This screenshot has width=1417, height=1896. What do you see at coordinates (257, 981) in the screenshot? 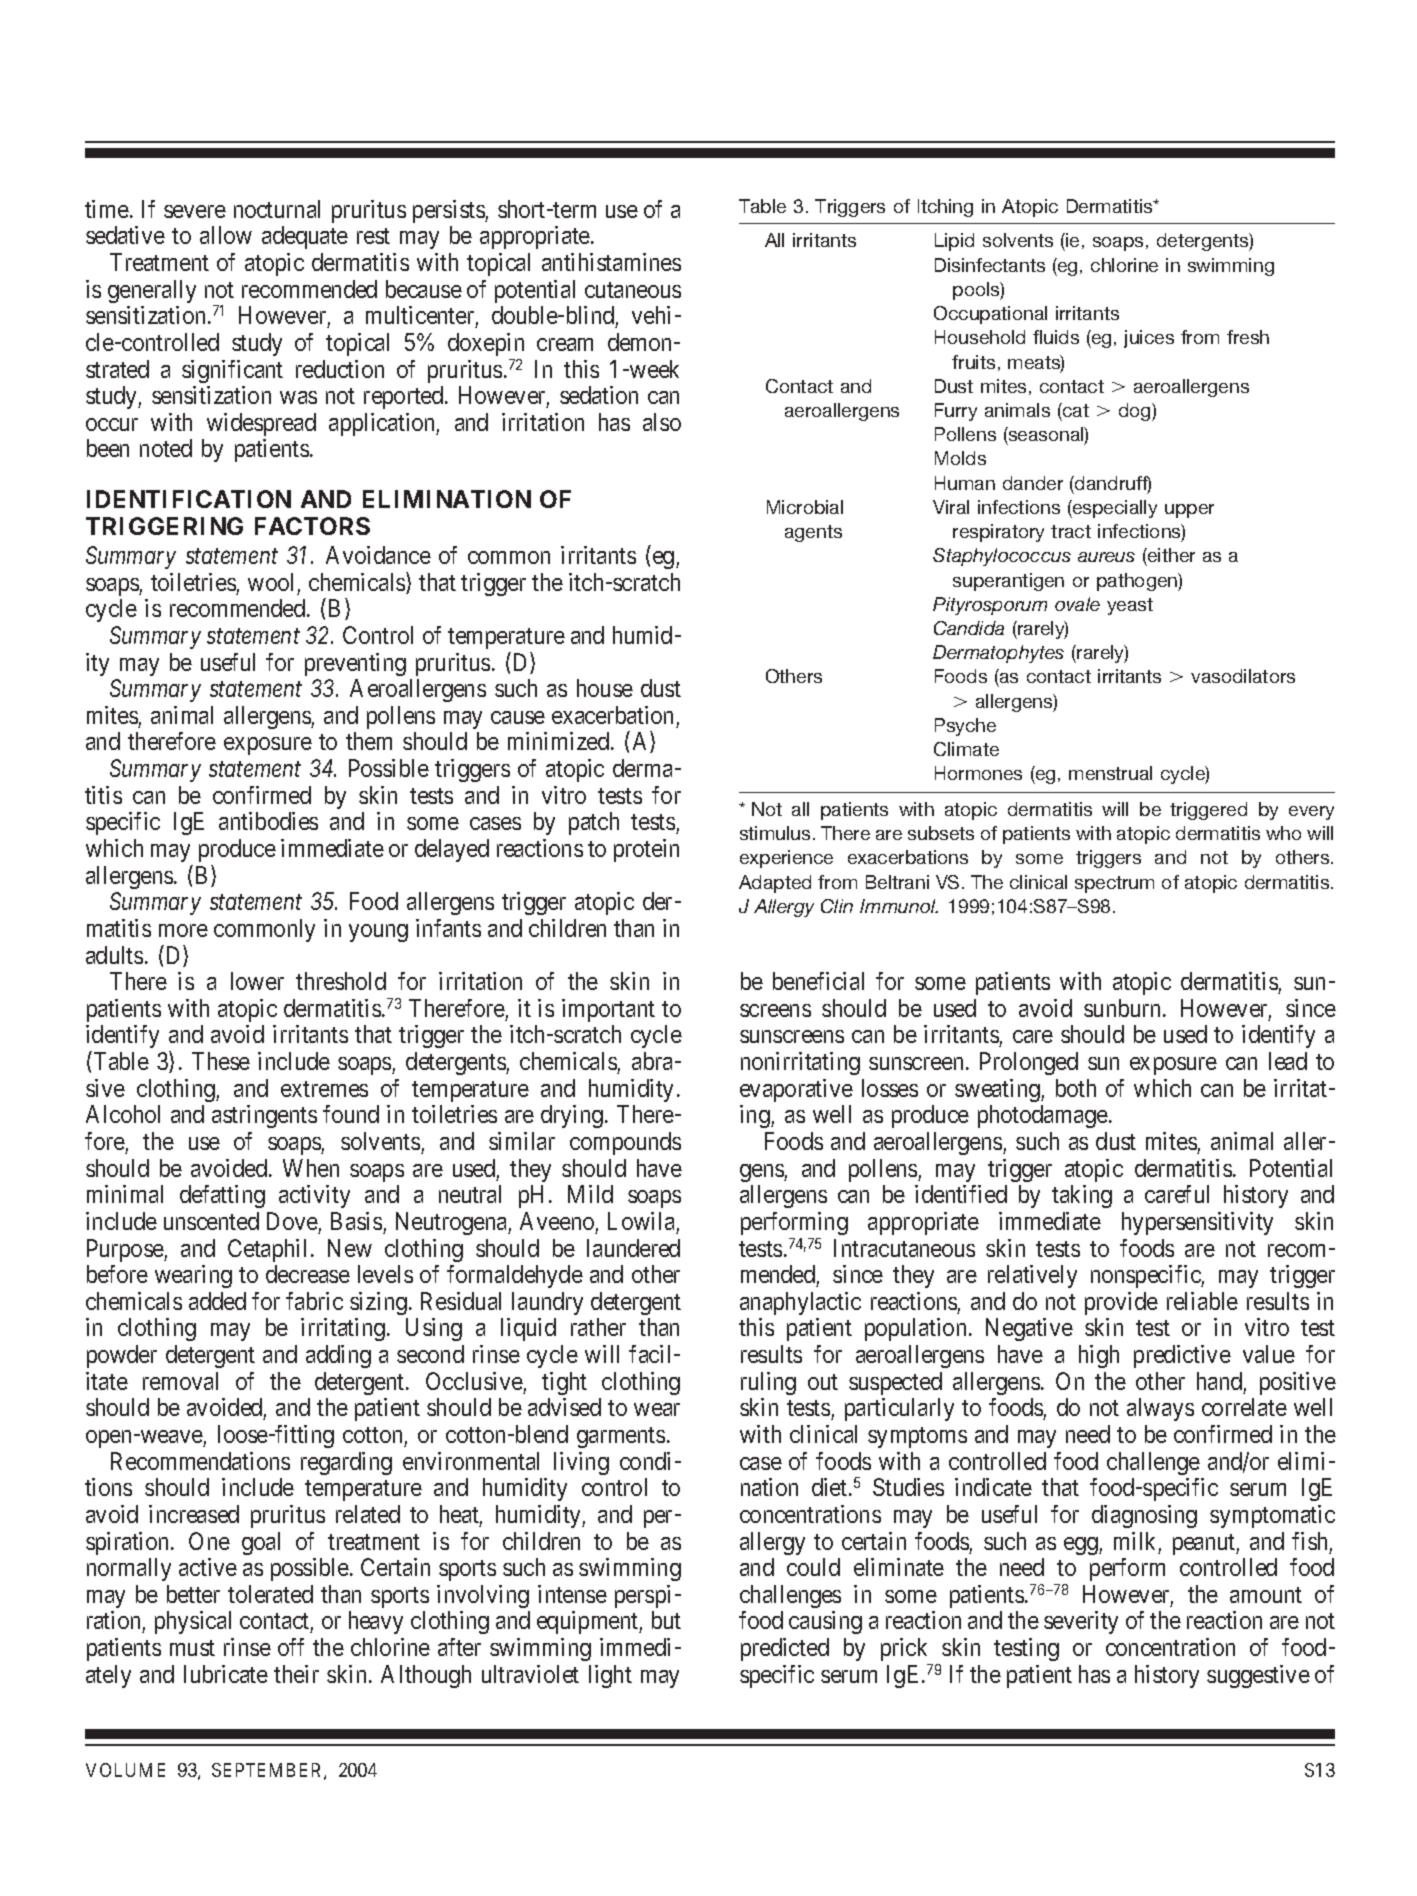
I see `lower` at bounding box center [257, 981].
